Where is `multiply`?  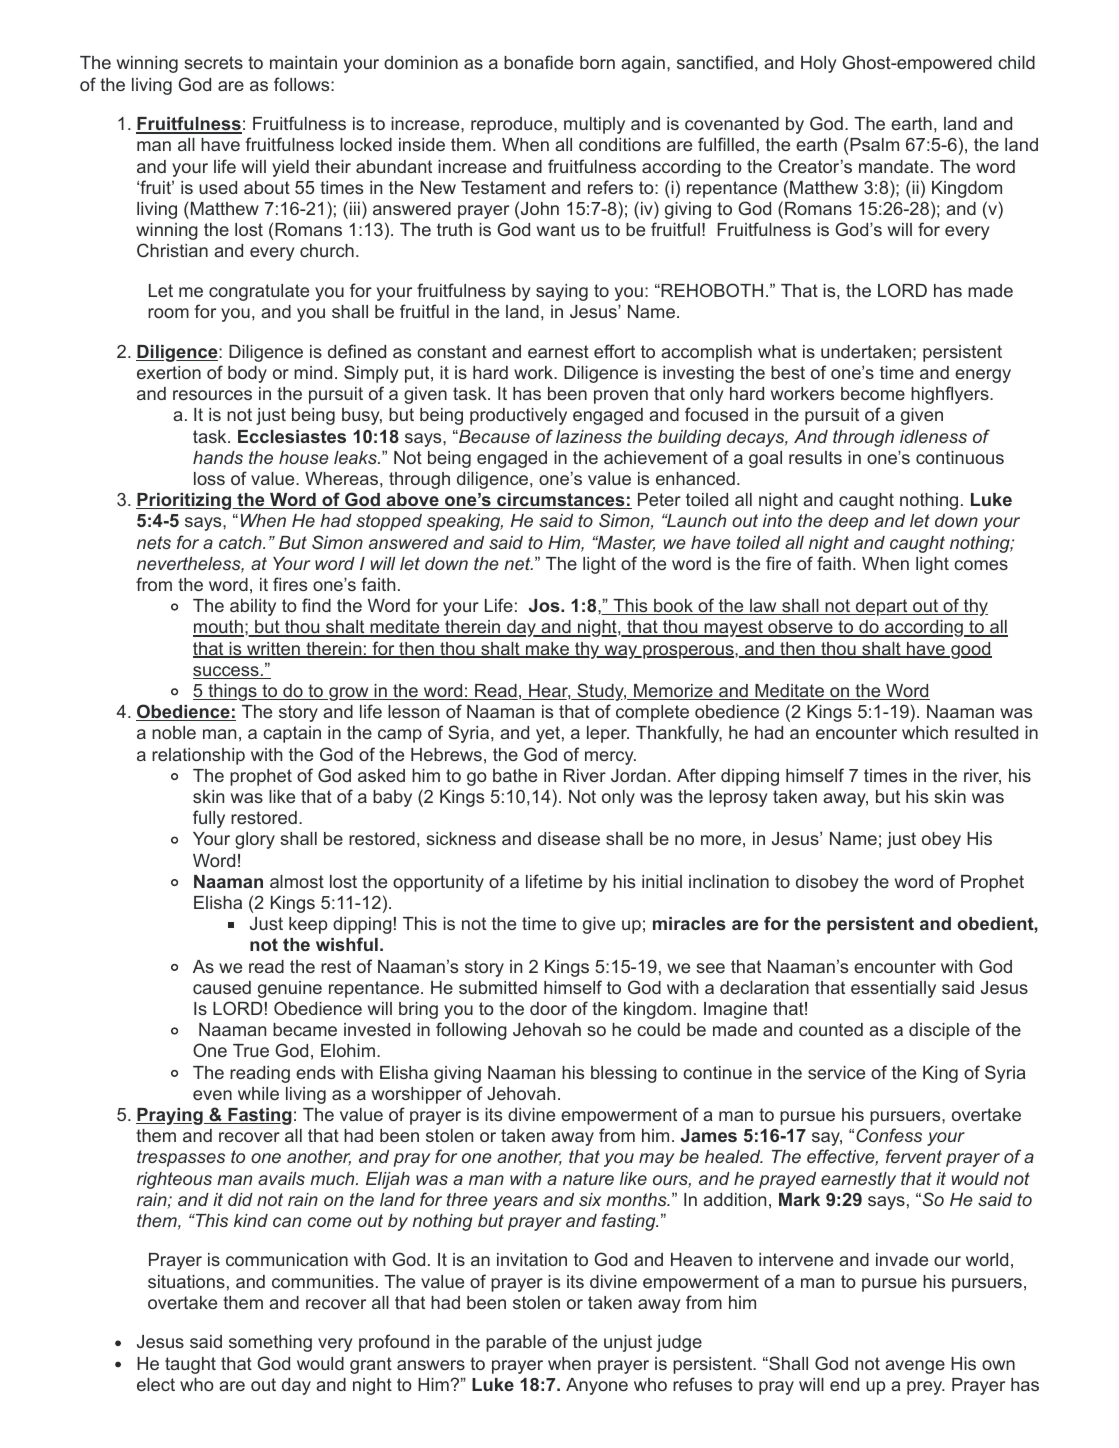 multiply is located at coordinates (594, 125).
